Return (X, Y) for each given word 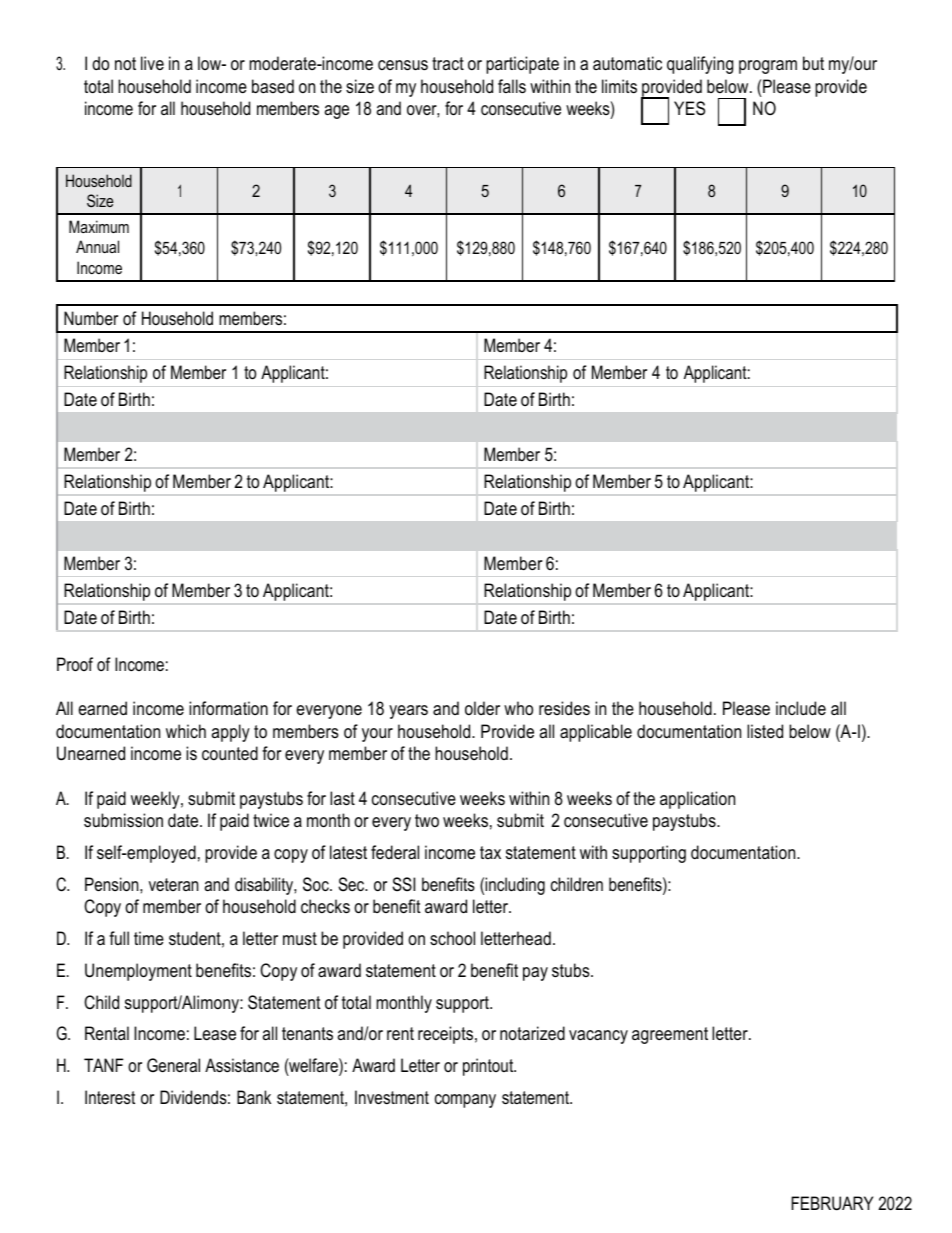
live (152, 63)
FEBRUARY (832, 1203)
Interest (110, 1097)
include (801, 708)
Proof (75, 664)
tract (448, 63)
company (465, 1101)
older (482, 708)
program (768, 67)
